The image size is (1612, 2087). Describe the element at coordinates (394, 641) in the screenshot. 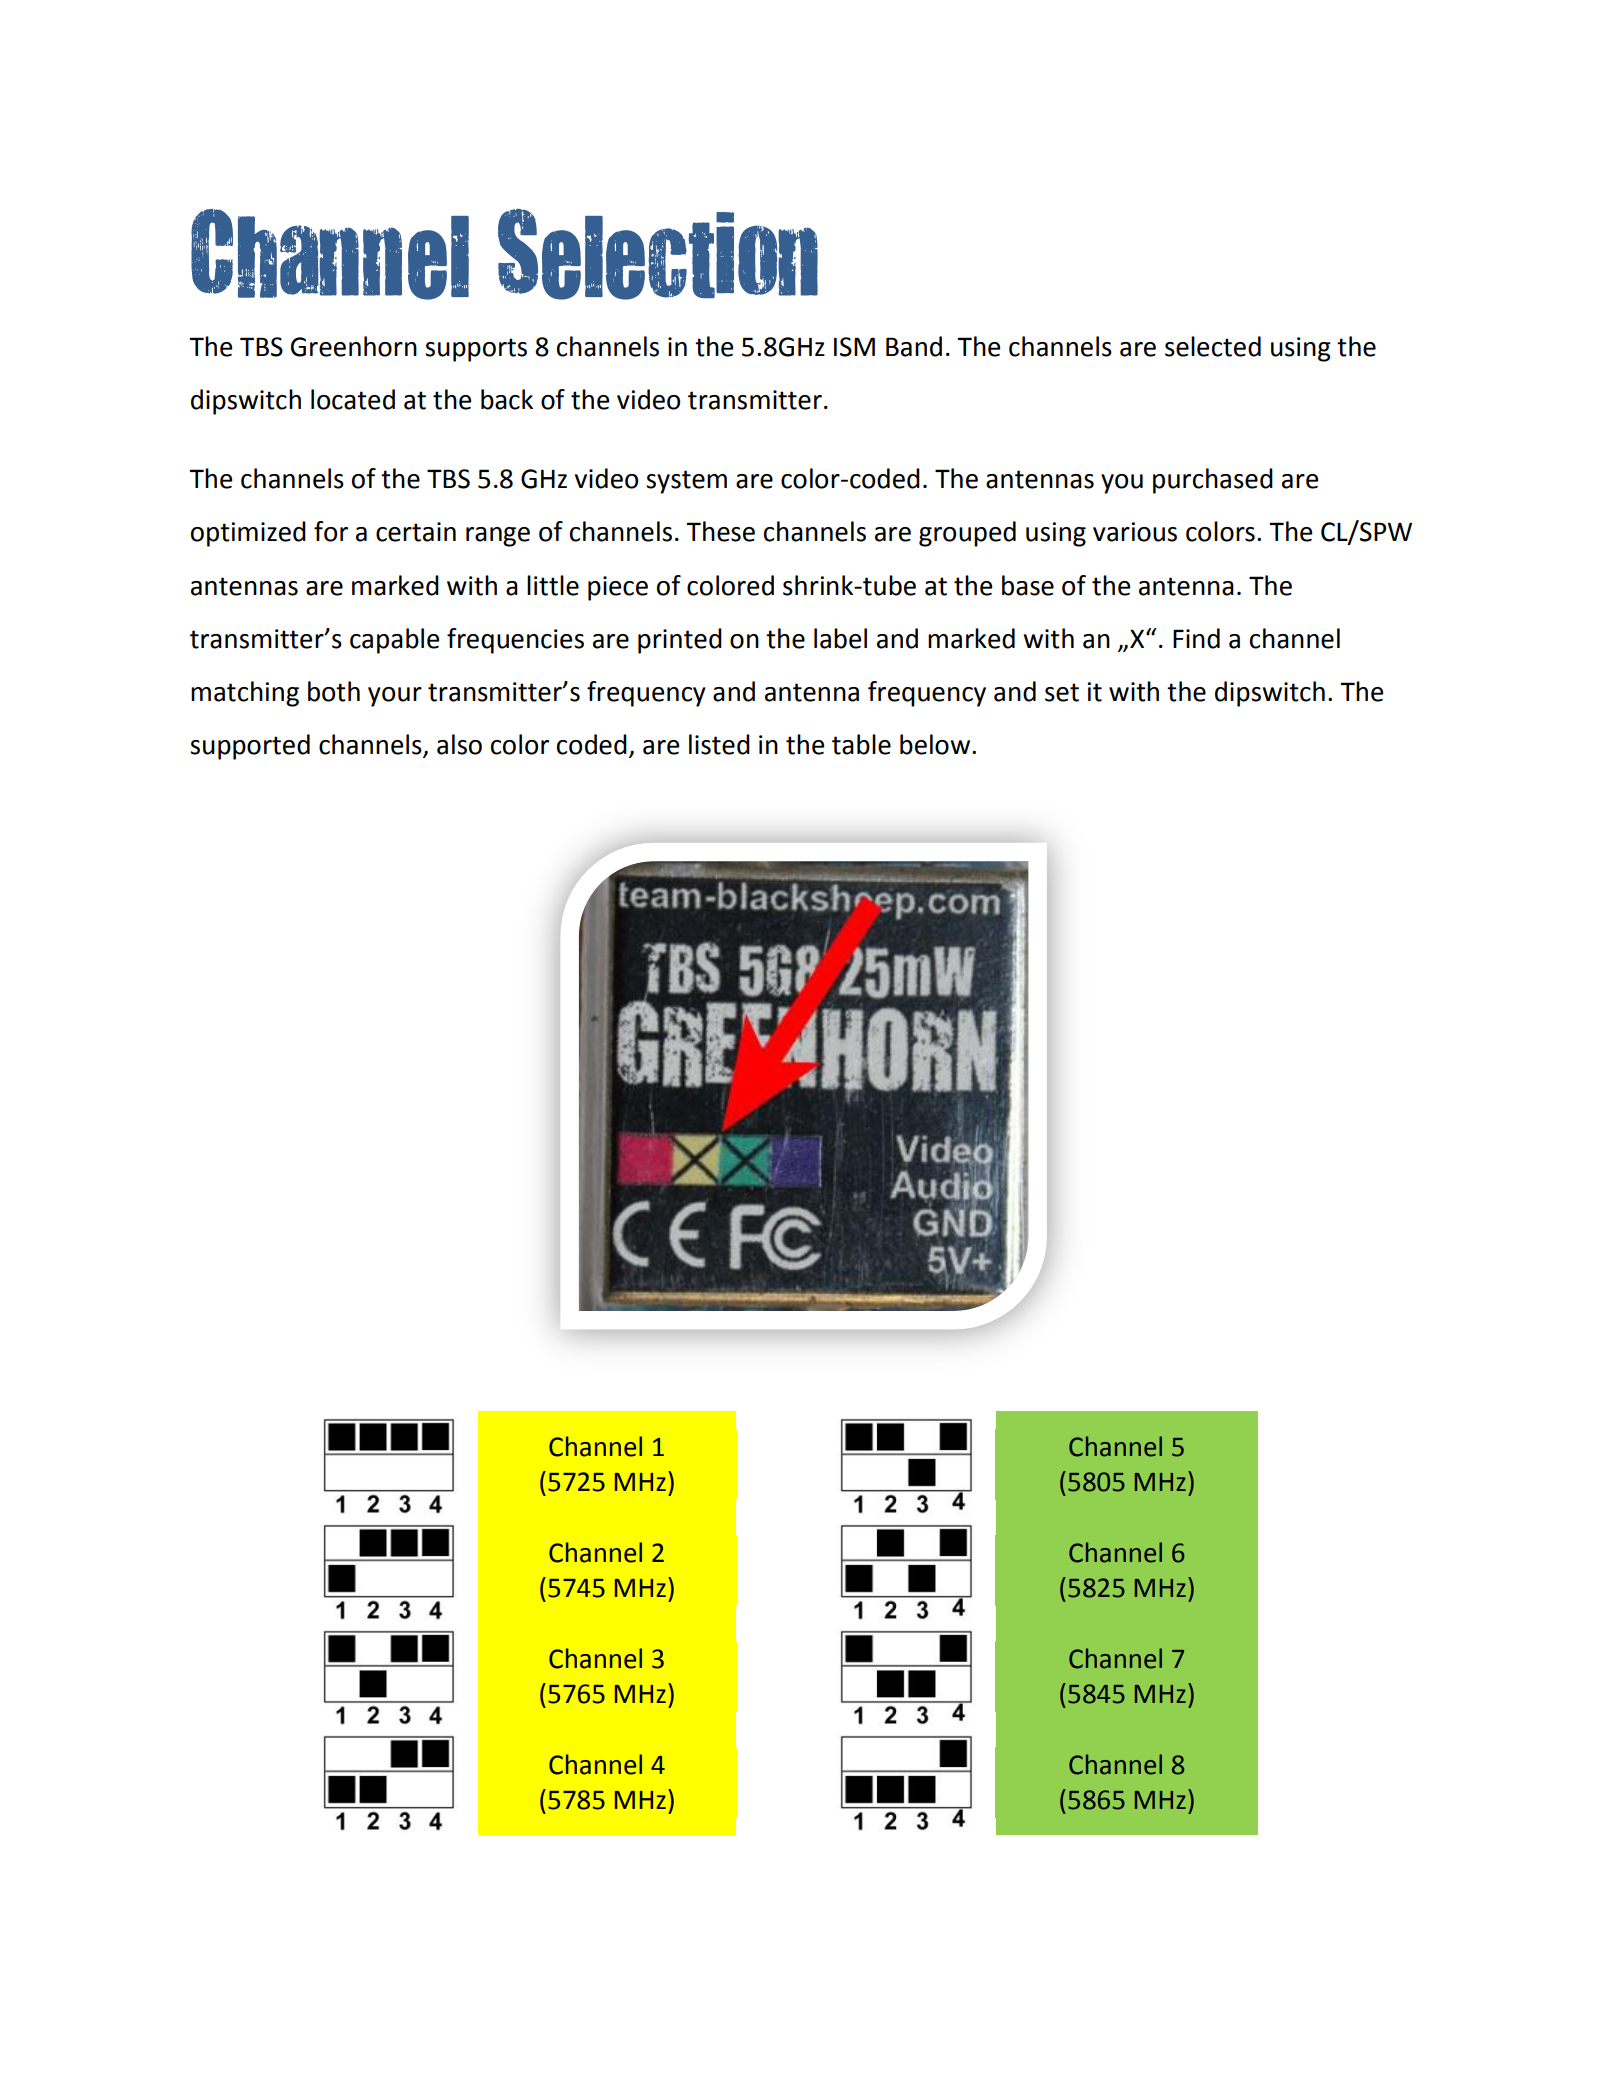

I see `capable` at that location.
